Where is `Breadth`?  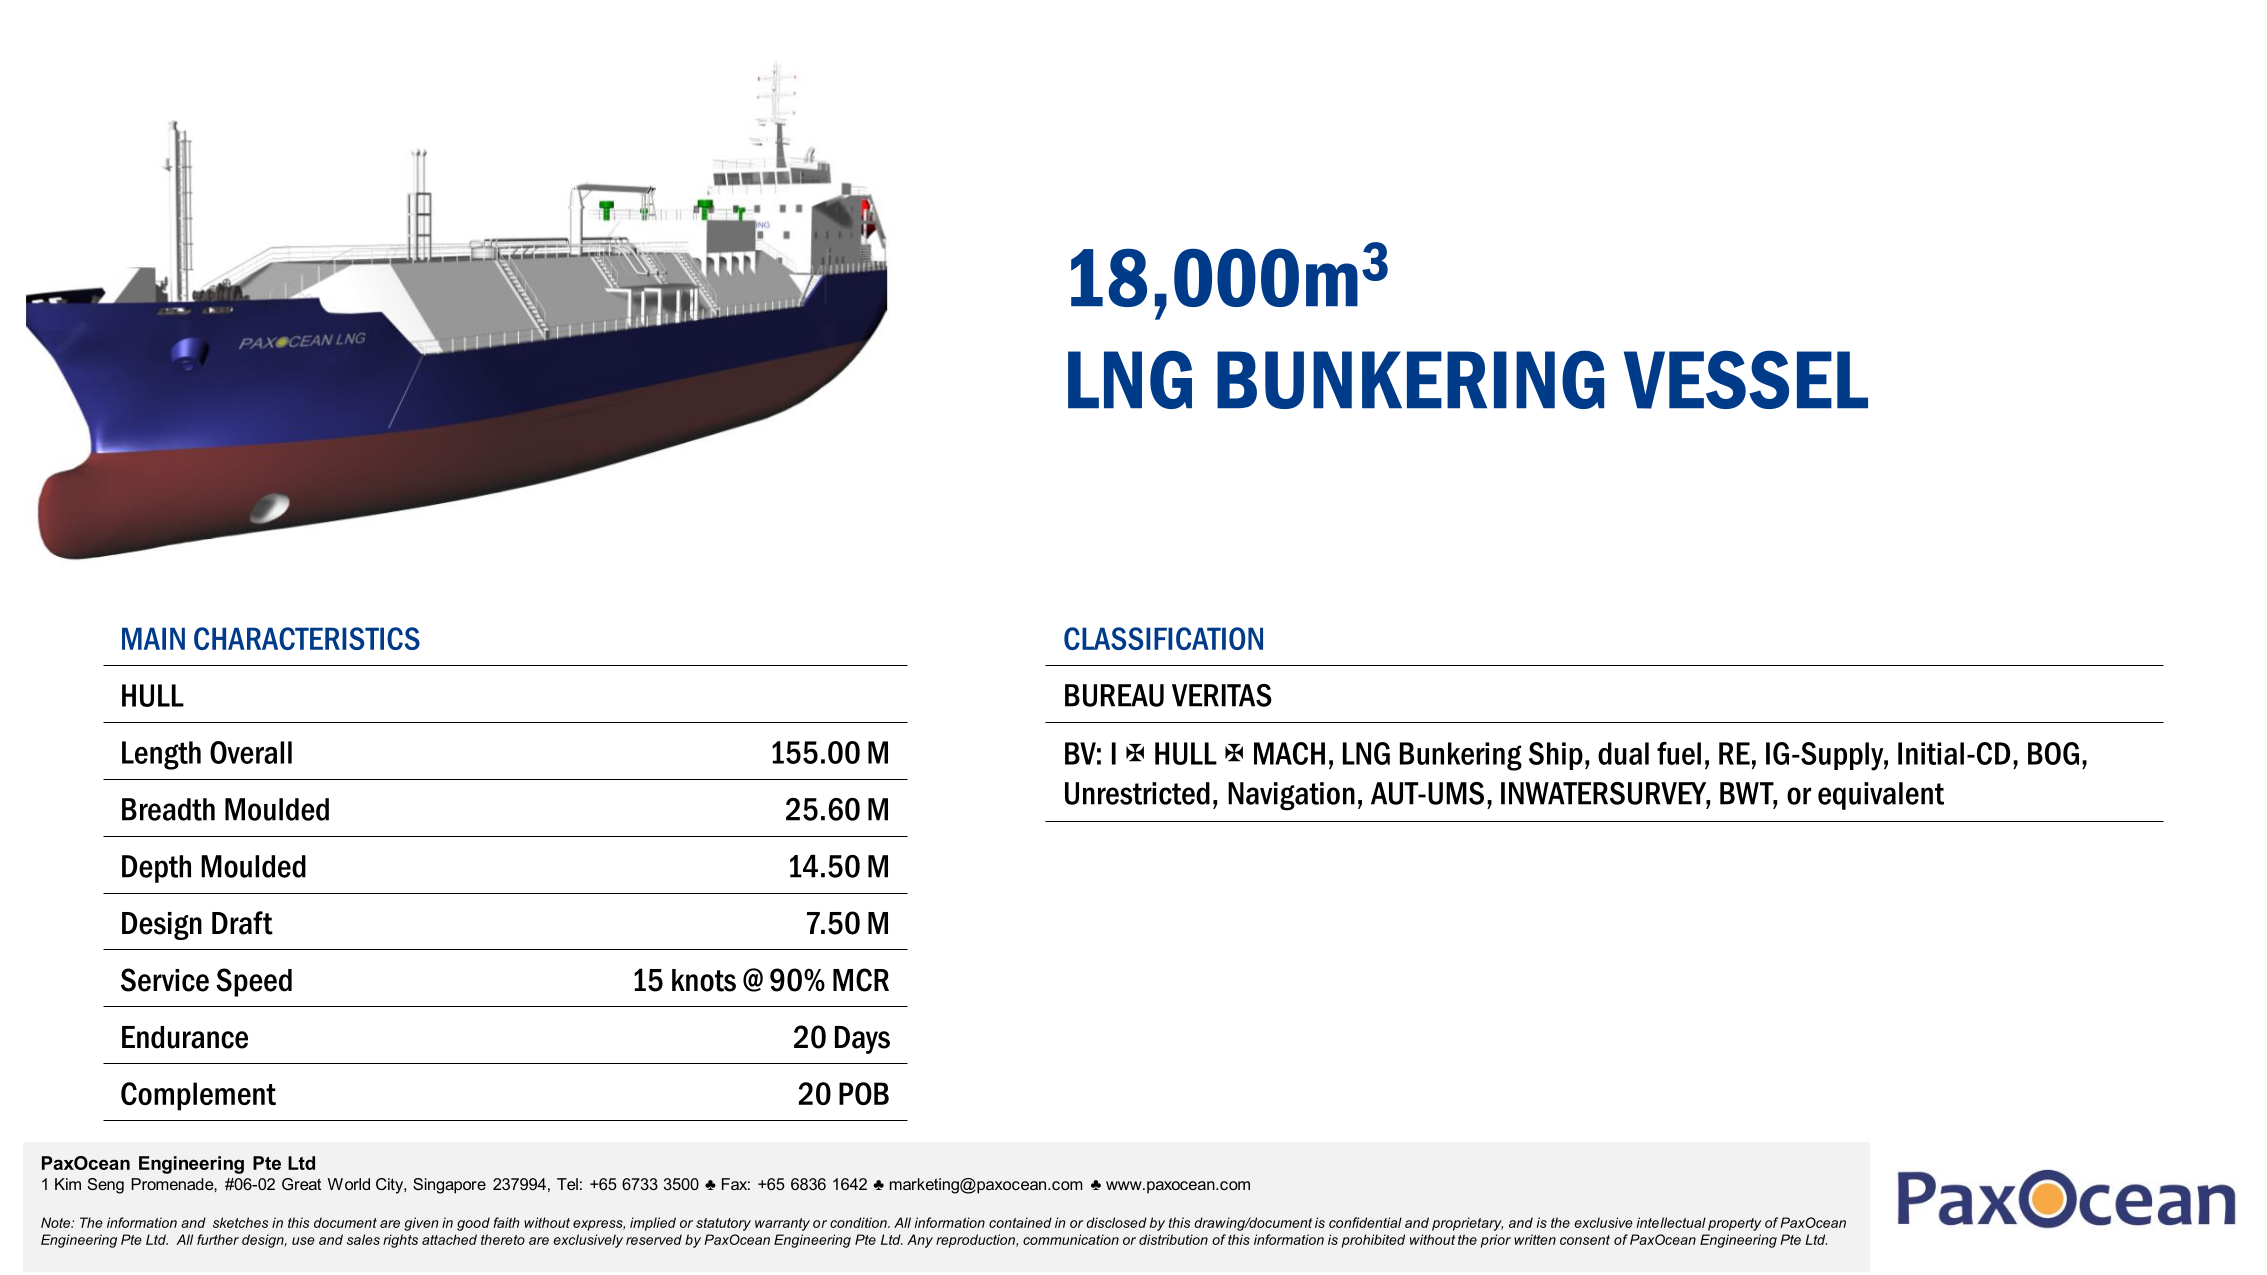
Breadth is located at coordinates (168, 809).
